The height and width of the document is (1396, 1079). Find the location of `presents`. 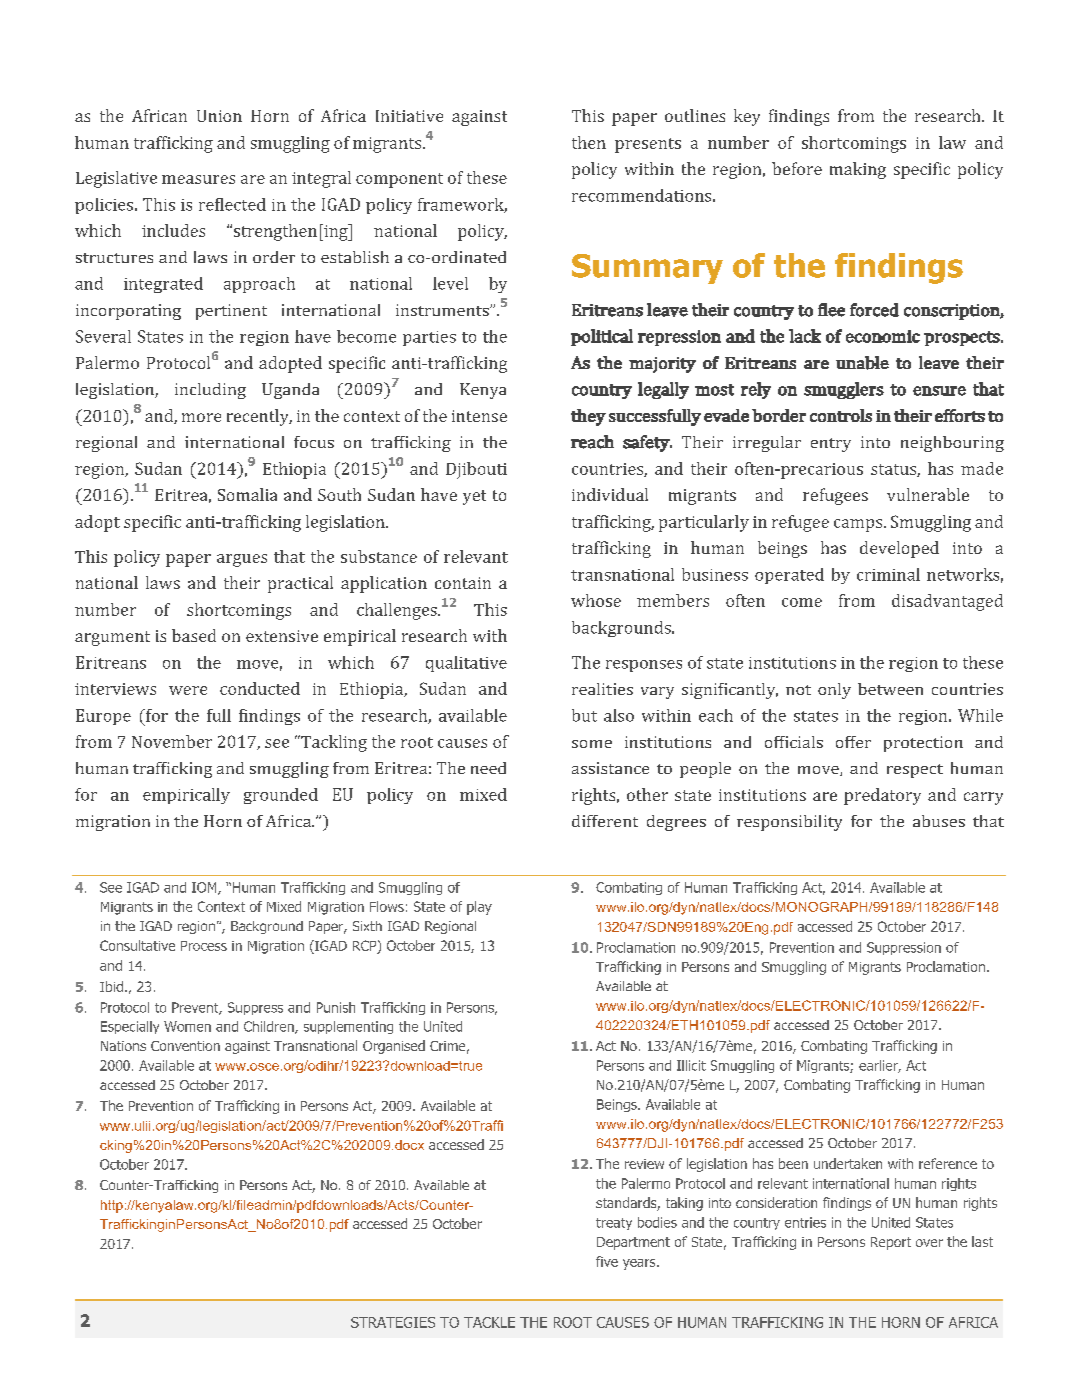

presents is located at coordinates (648, 145).
